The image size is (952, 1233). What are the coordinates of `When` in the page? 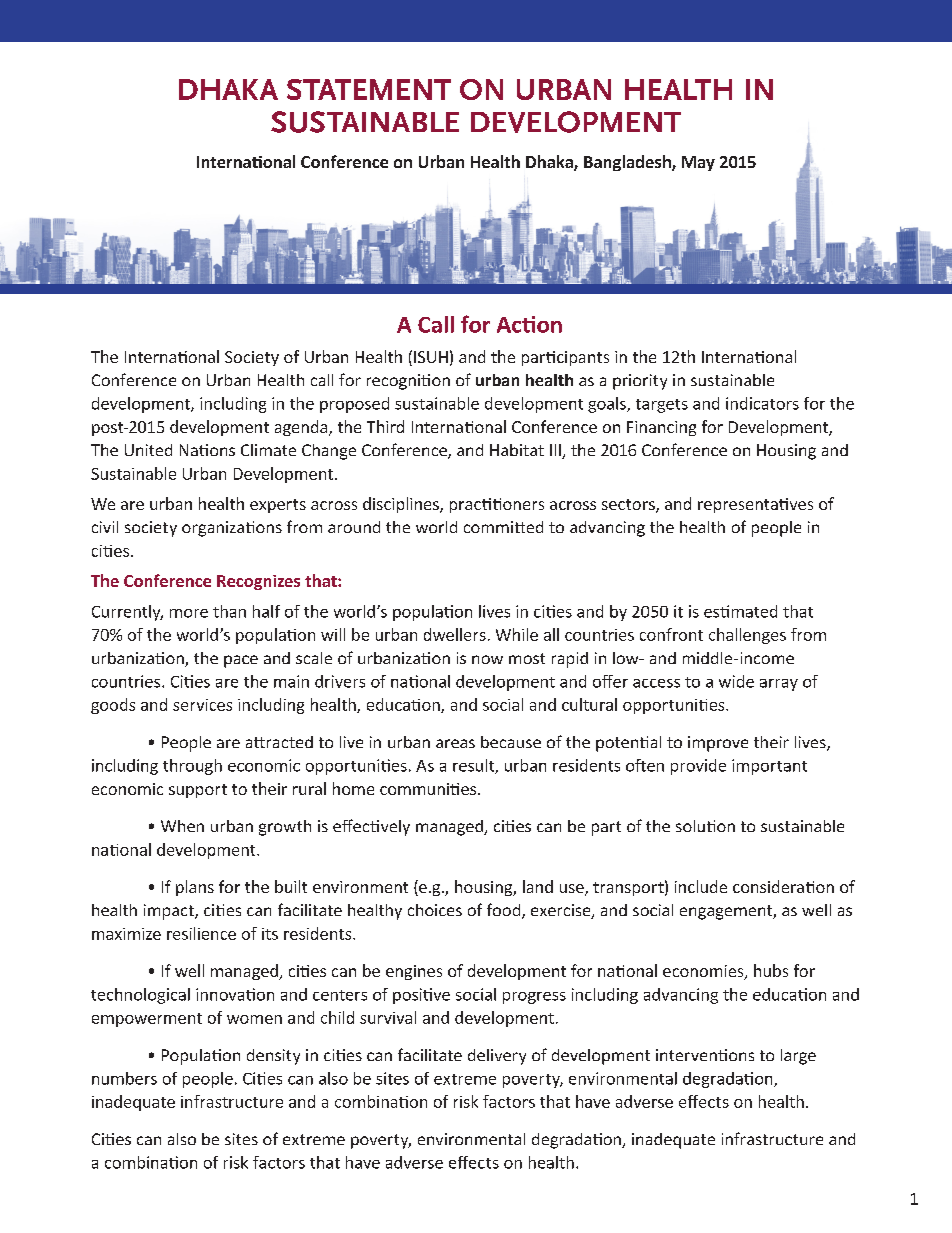 It's located at (182, 826).
